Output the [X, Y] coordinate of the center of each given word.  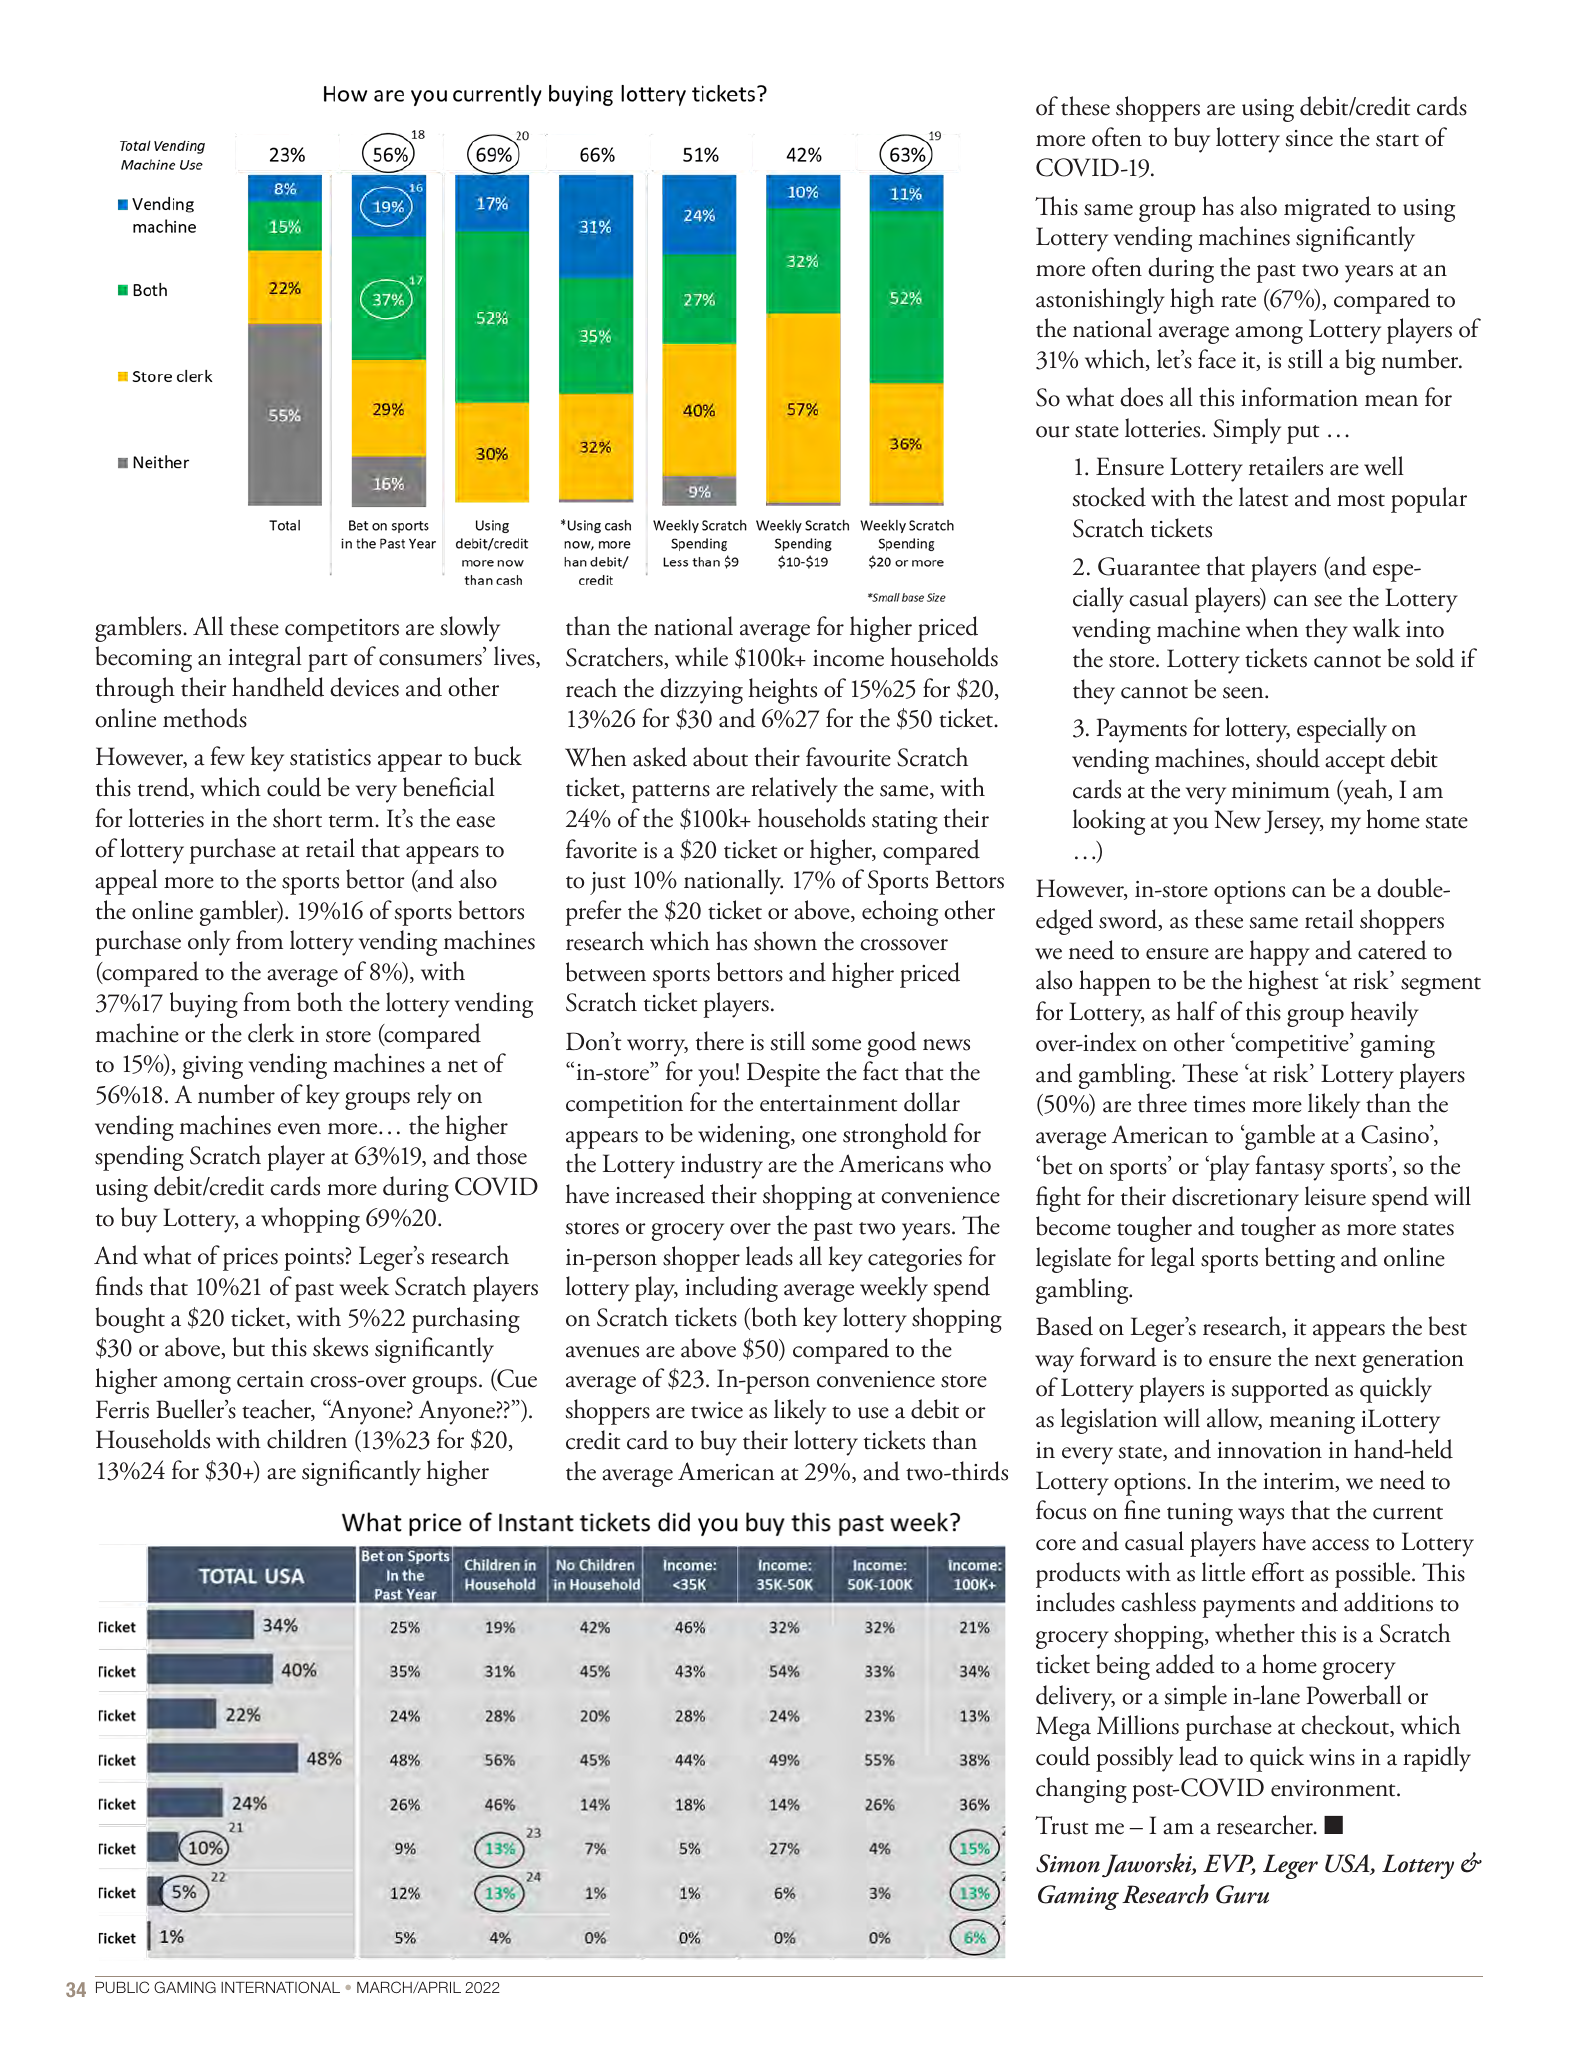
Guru [1242, 1894]
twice [717, 1410]
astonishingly [1100, 301]
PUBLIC [122, 1987]
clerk [271, 1033]
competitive [1292, 1045]
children [307, 1439]
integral [265, 659]
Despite [783, 1074]
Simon [1068, 1863]
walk [1376, 628]
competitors [342, 630]
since [1309, 138]
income [848, 658]
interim [1300, 1482]
